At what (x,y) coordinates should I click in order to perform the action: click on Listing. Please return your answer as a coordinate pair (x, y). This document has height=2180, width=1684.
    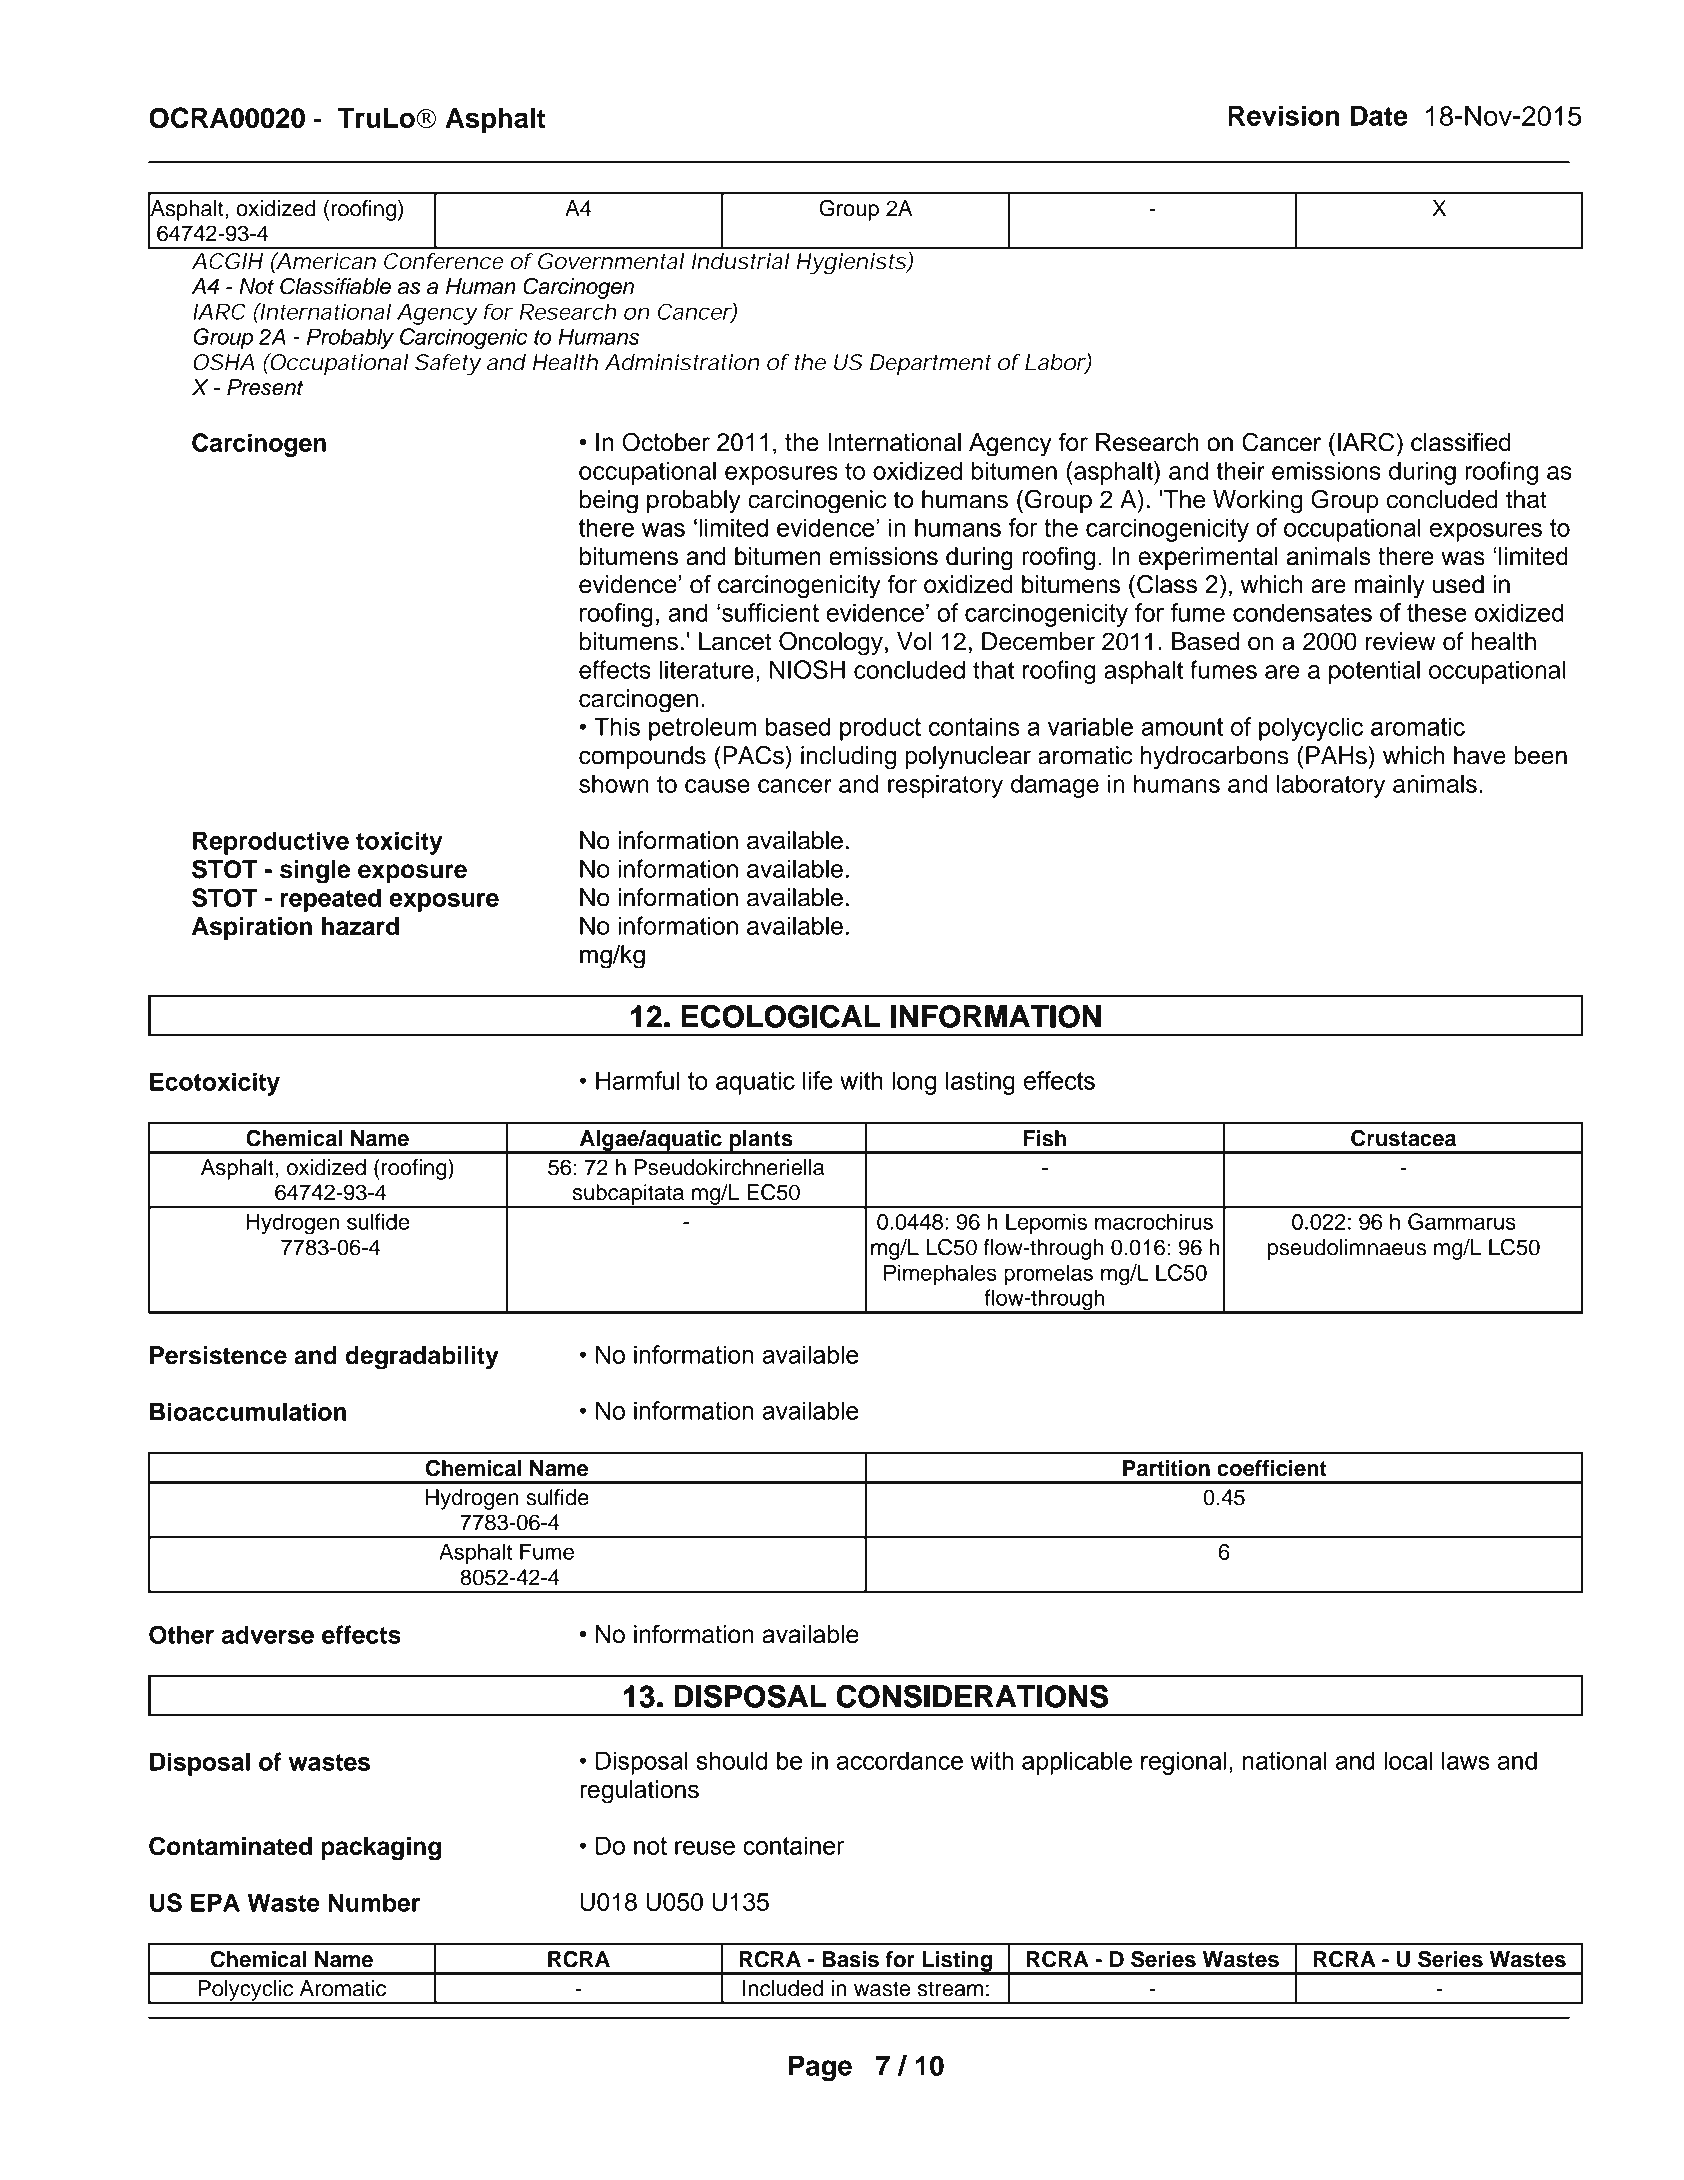
    Looking at the image, I should click on (957, 1962).
